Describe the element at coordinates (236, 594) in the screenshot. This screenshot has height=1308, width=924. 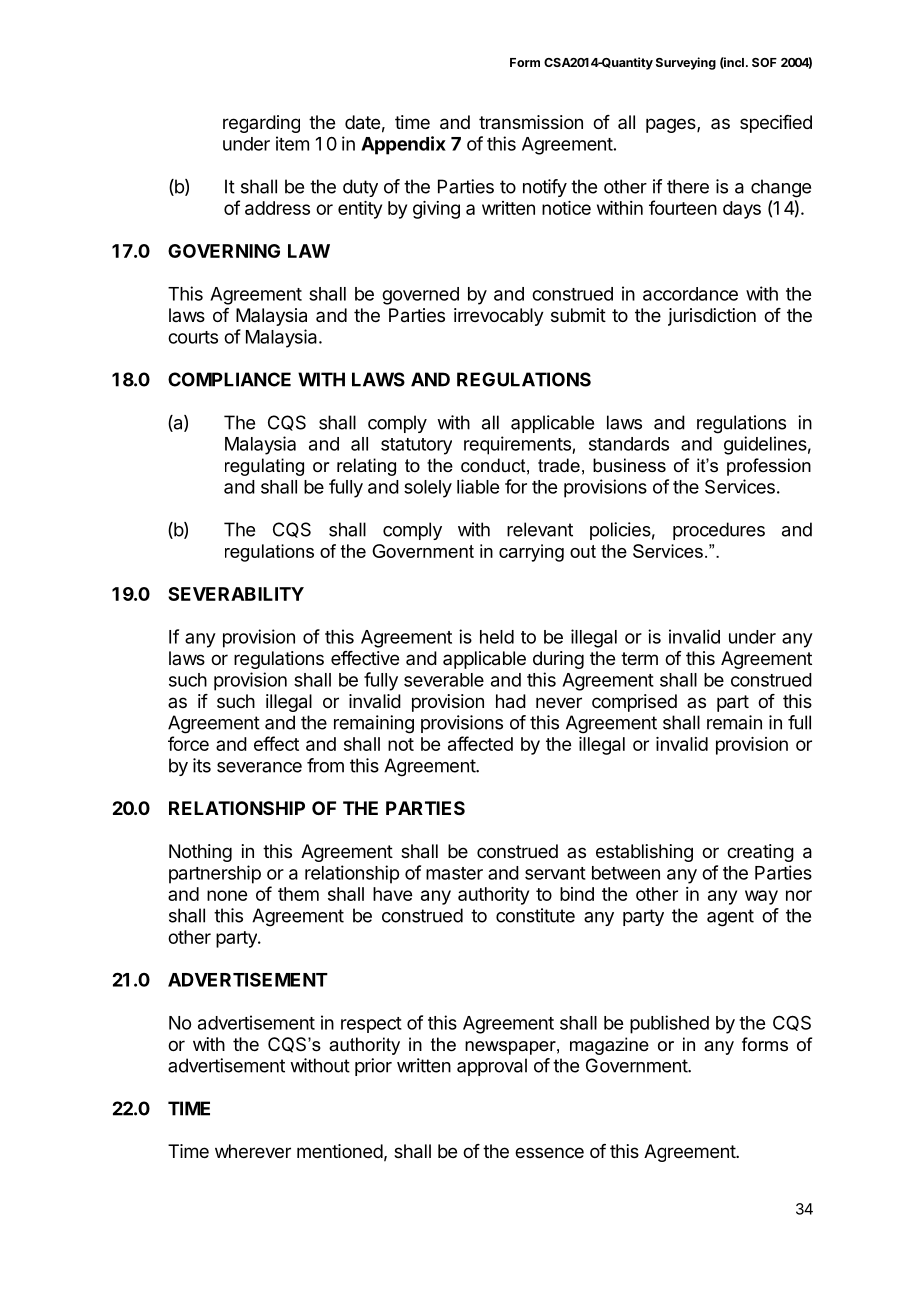
I see `SEVERABILITY` at that location.
